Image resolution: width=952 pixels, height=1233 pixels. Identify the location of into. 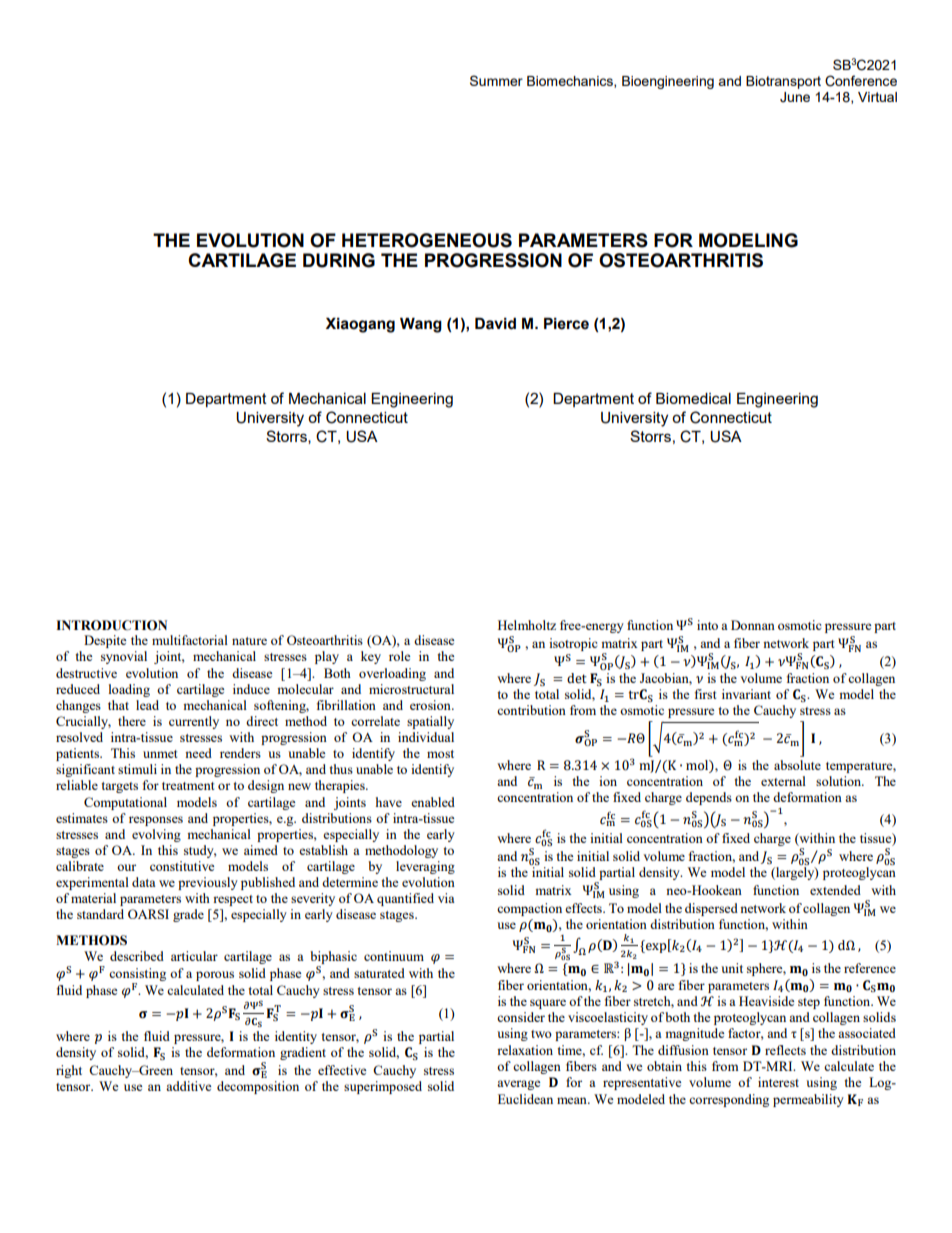
(707, 625).
